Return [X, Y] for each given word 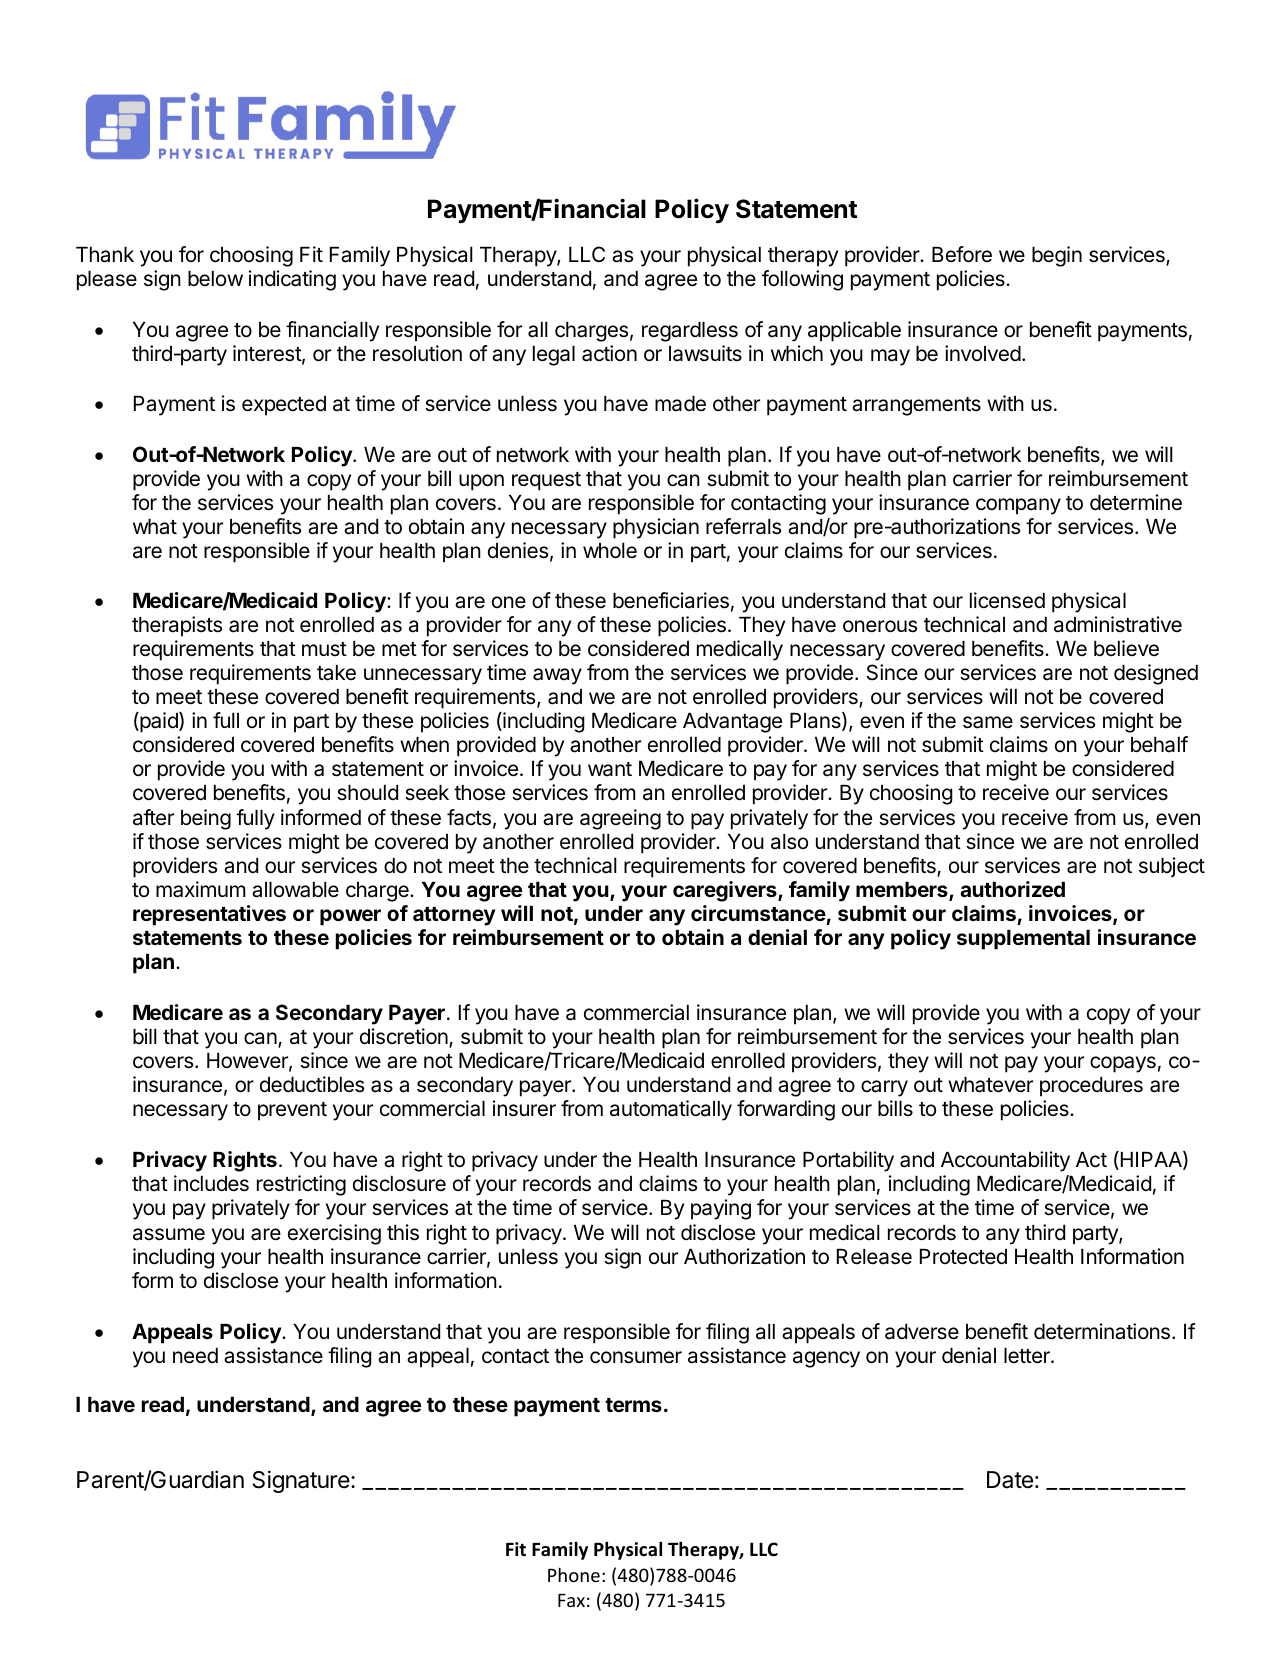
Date [1010, 1480]
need [195, 1356]
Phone [574, 1575]
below [215, 278]
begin [1057, 256]
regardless [690, 332]
